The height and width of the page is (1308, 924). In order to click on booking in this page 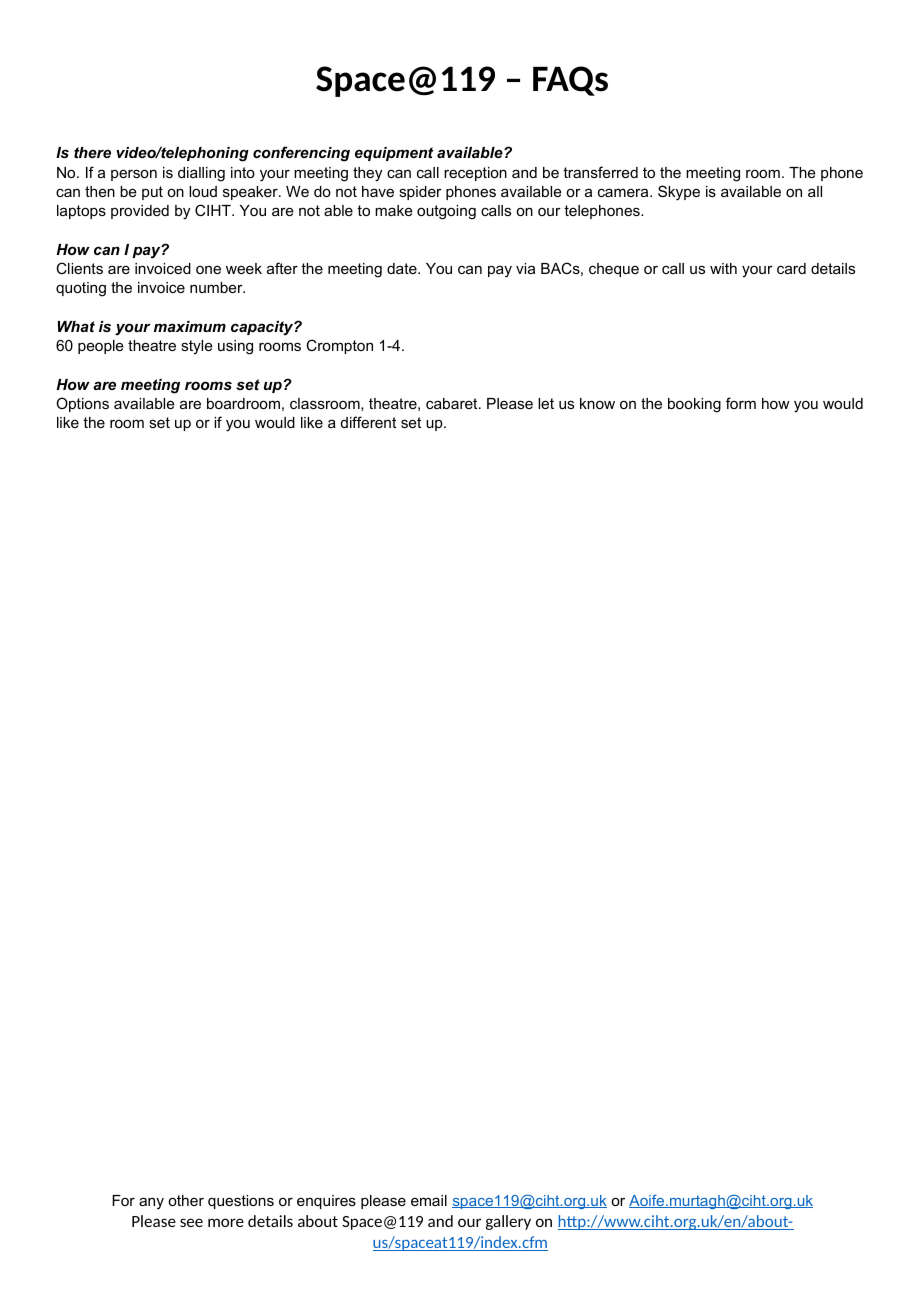, I will do `click(694, 405)`.
